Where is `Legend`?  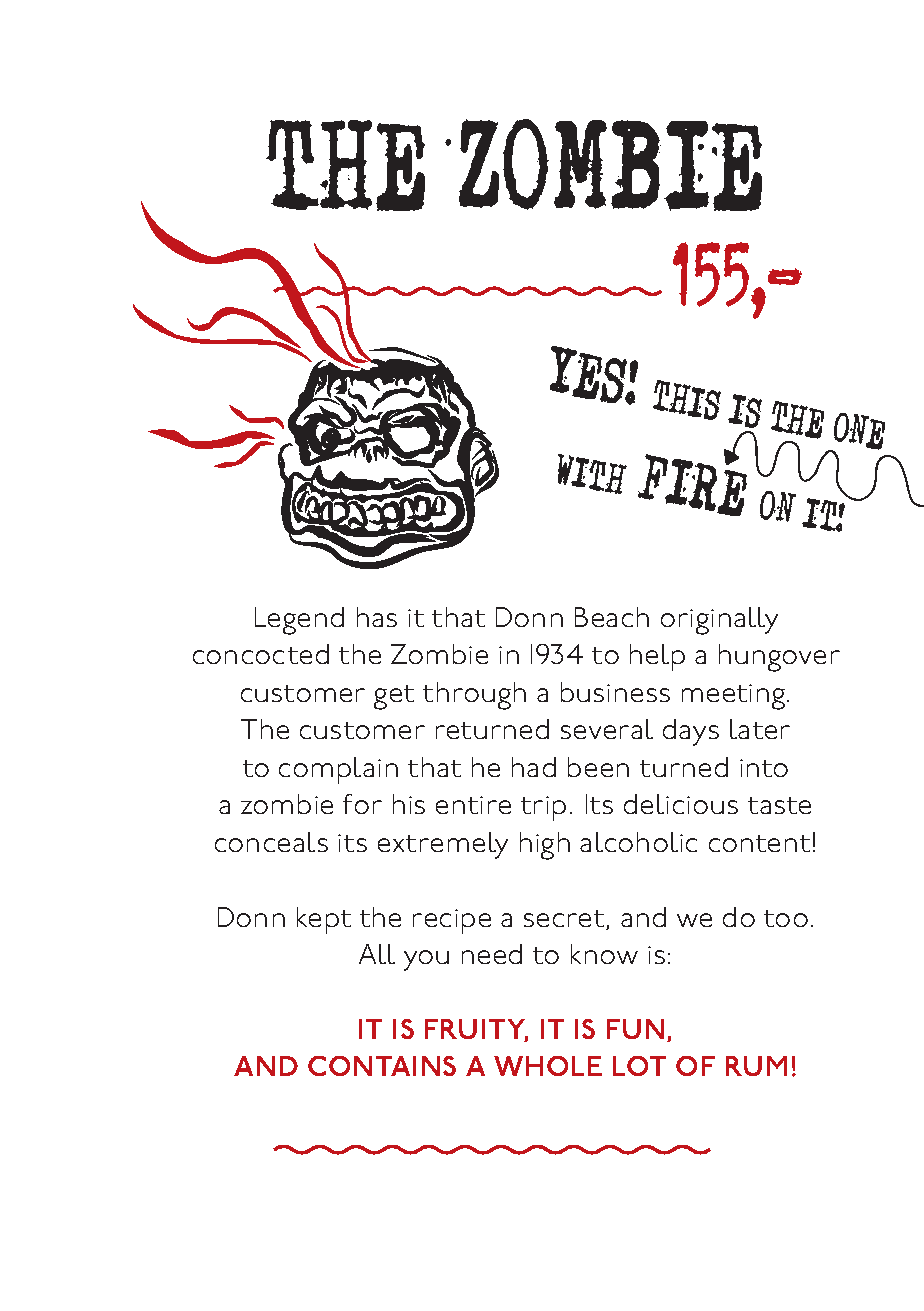 Legend is located at coordinates (299, 621).
